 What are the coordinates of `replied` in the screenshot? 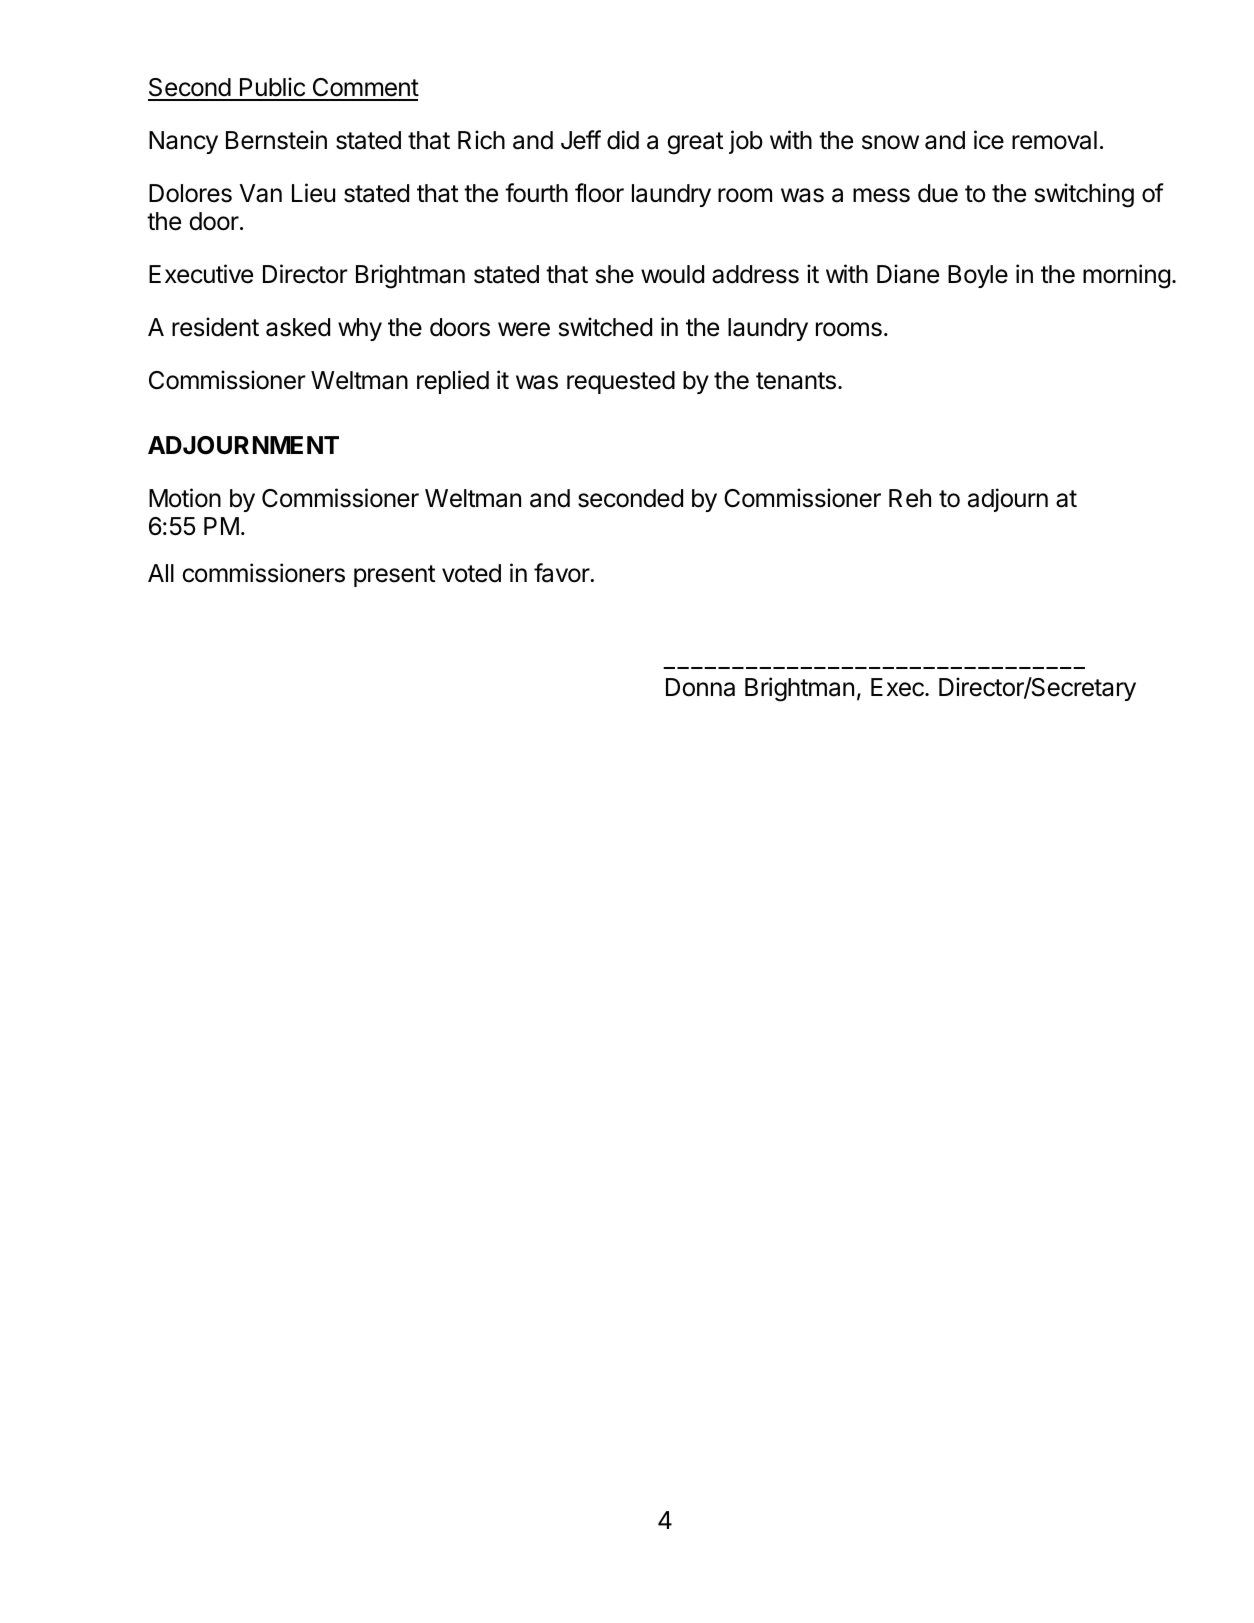 It's located at (453, 382).
